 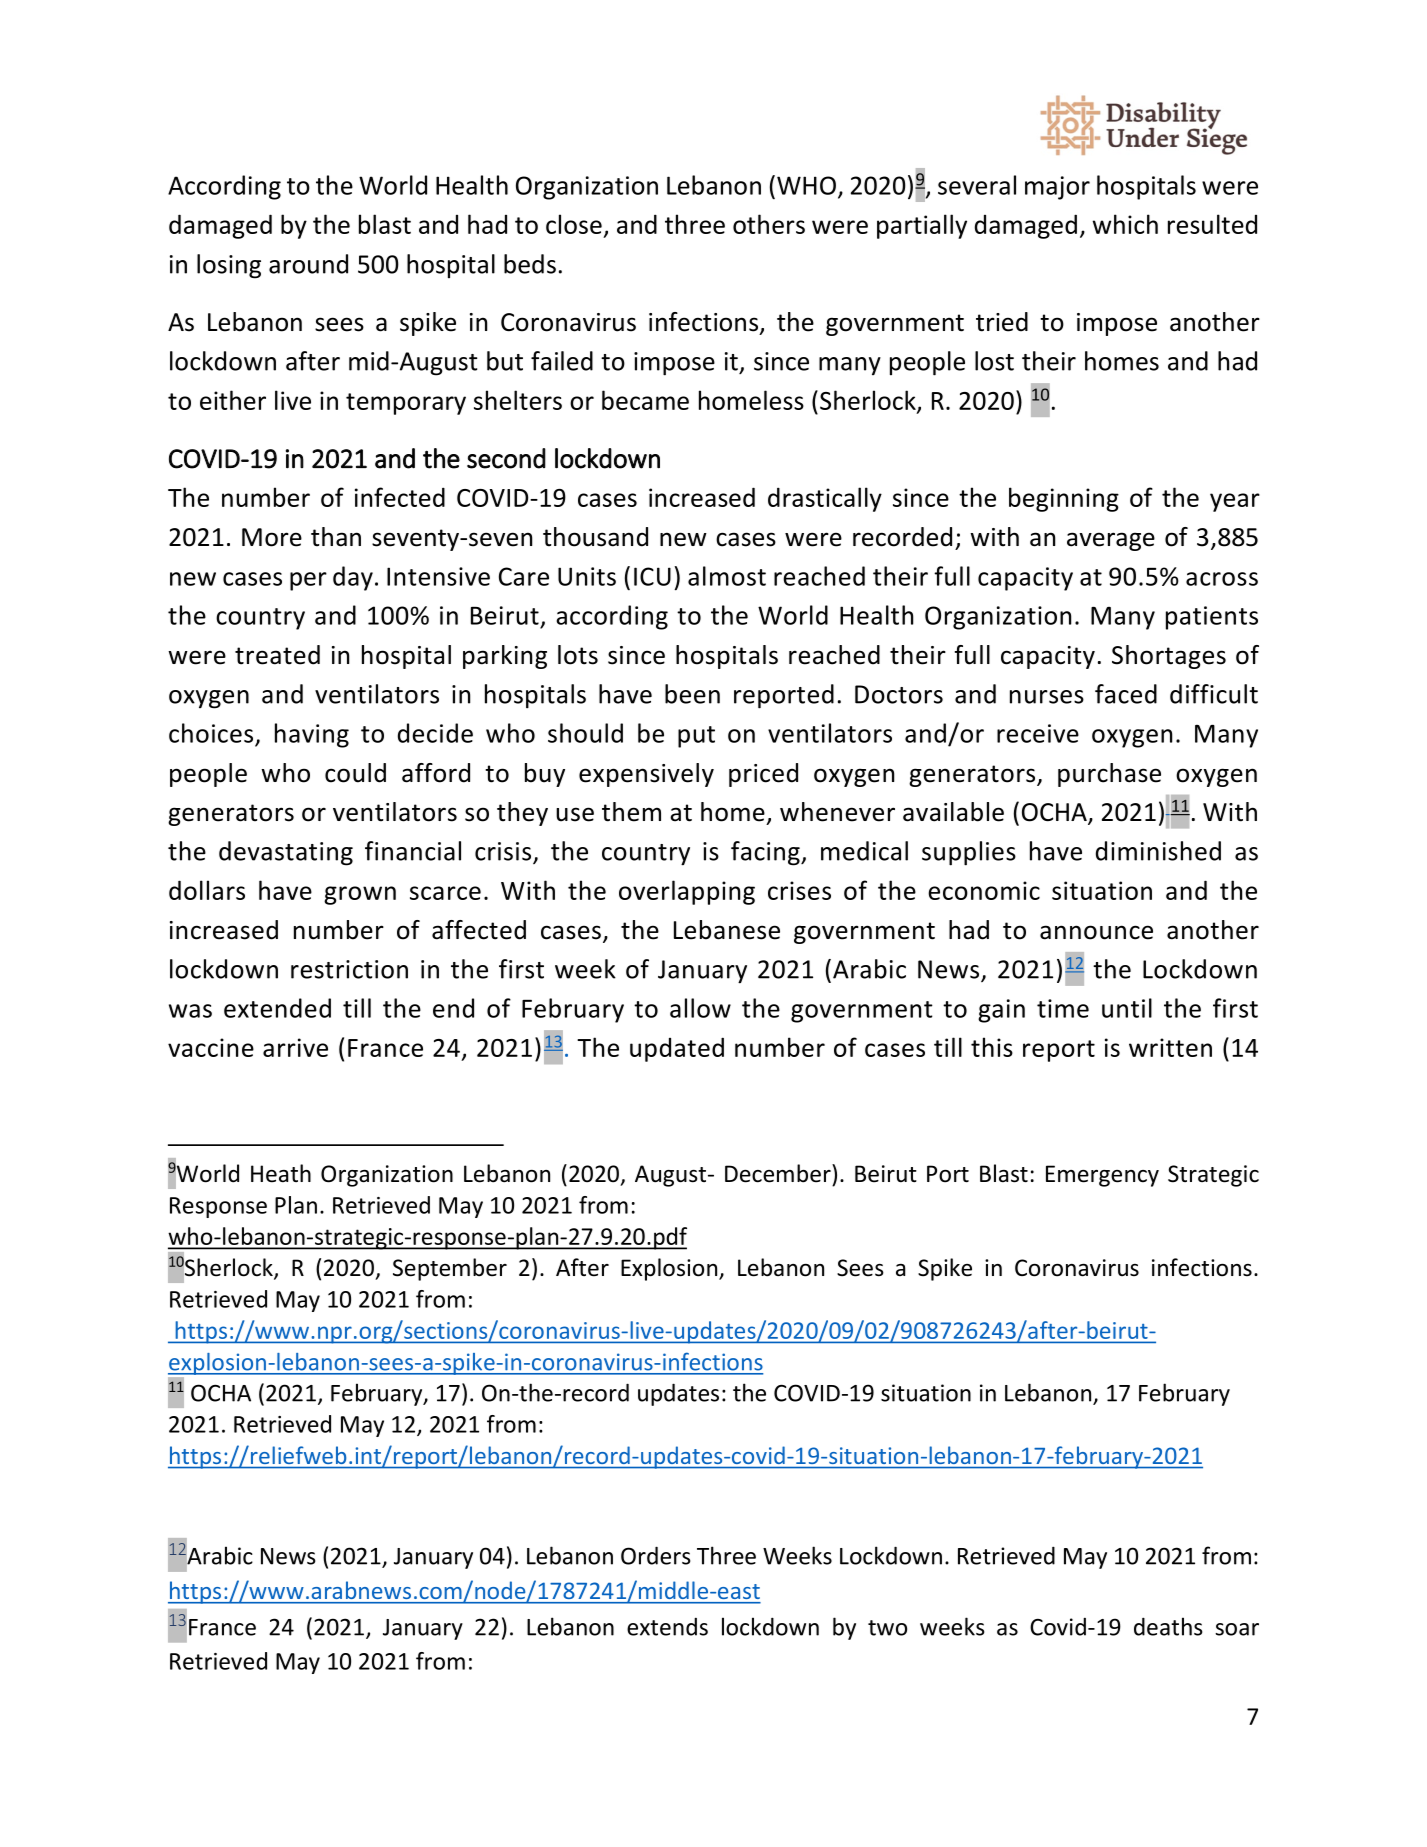 What do you see at coordinates (1125, 224) in the document?
I see `which` at bounding box center [1125, 224].
